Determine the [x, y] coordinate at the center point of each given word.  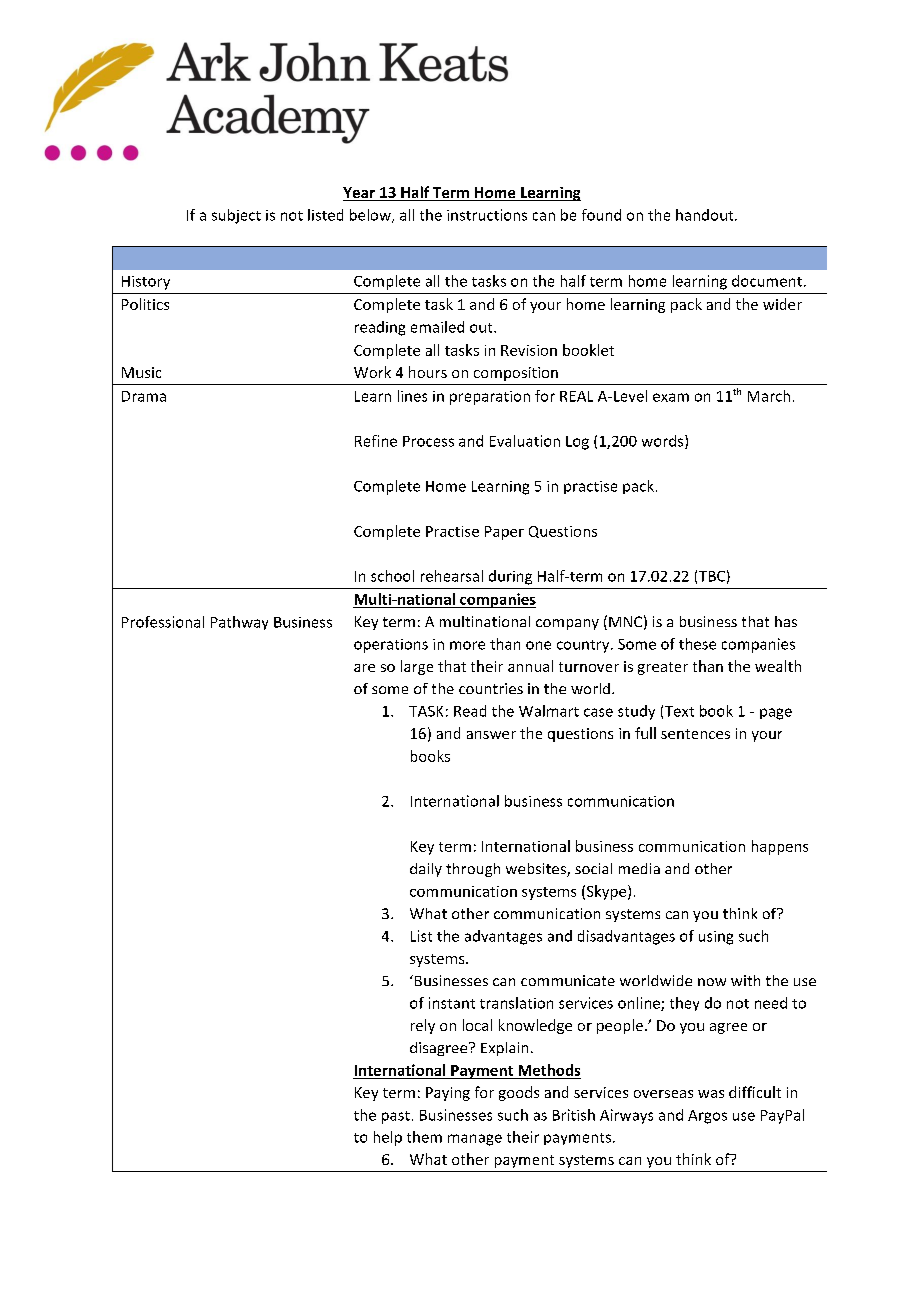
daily [426, 870]
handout [706, 215]
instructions [487, 215]
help [388, 1138]
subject [236, 216]
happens [780, 847]
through [473, 870]
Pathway [239, 623]
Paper [504, 533]
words [664, 442]
